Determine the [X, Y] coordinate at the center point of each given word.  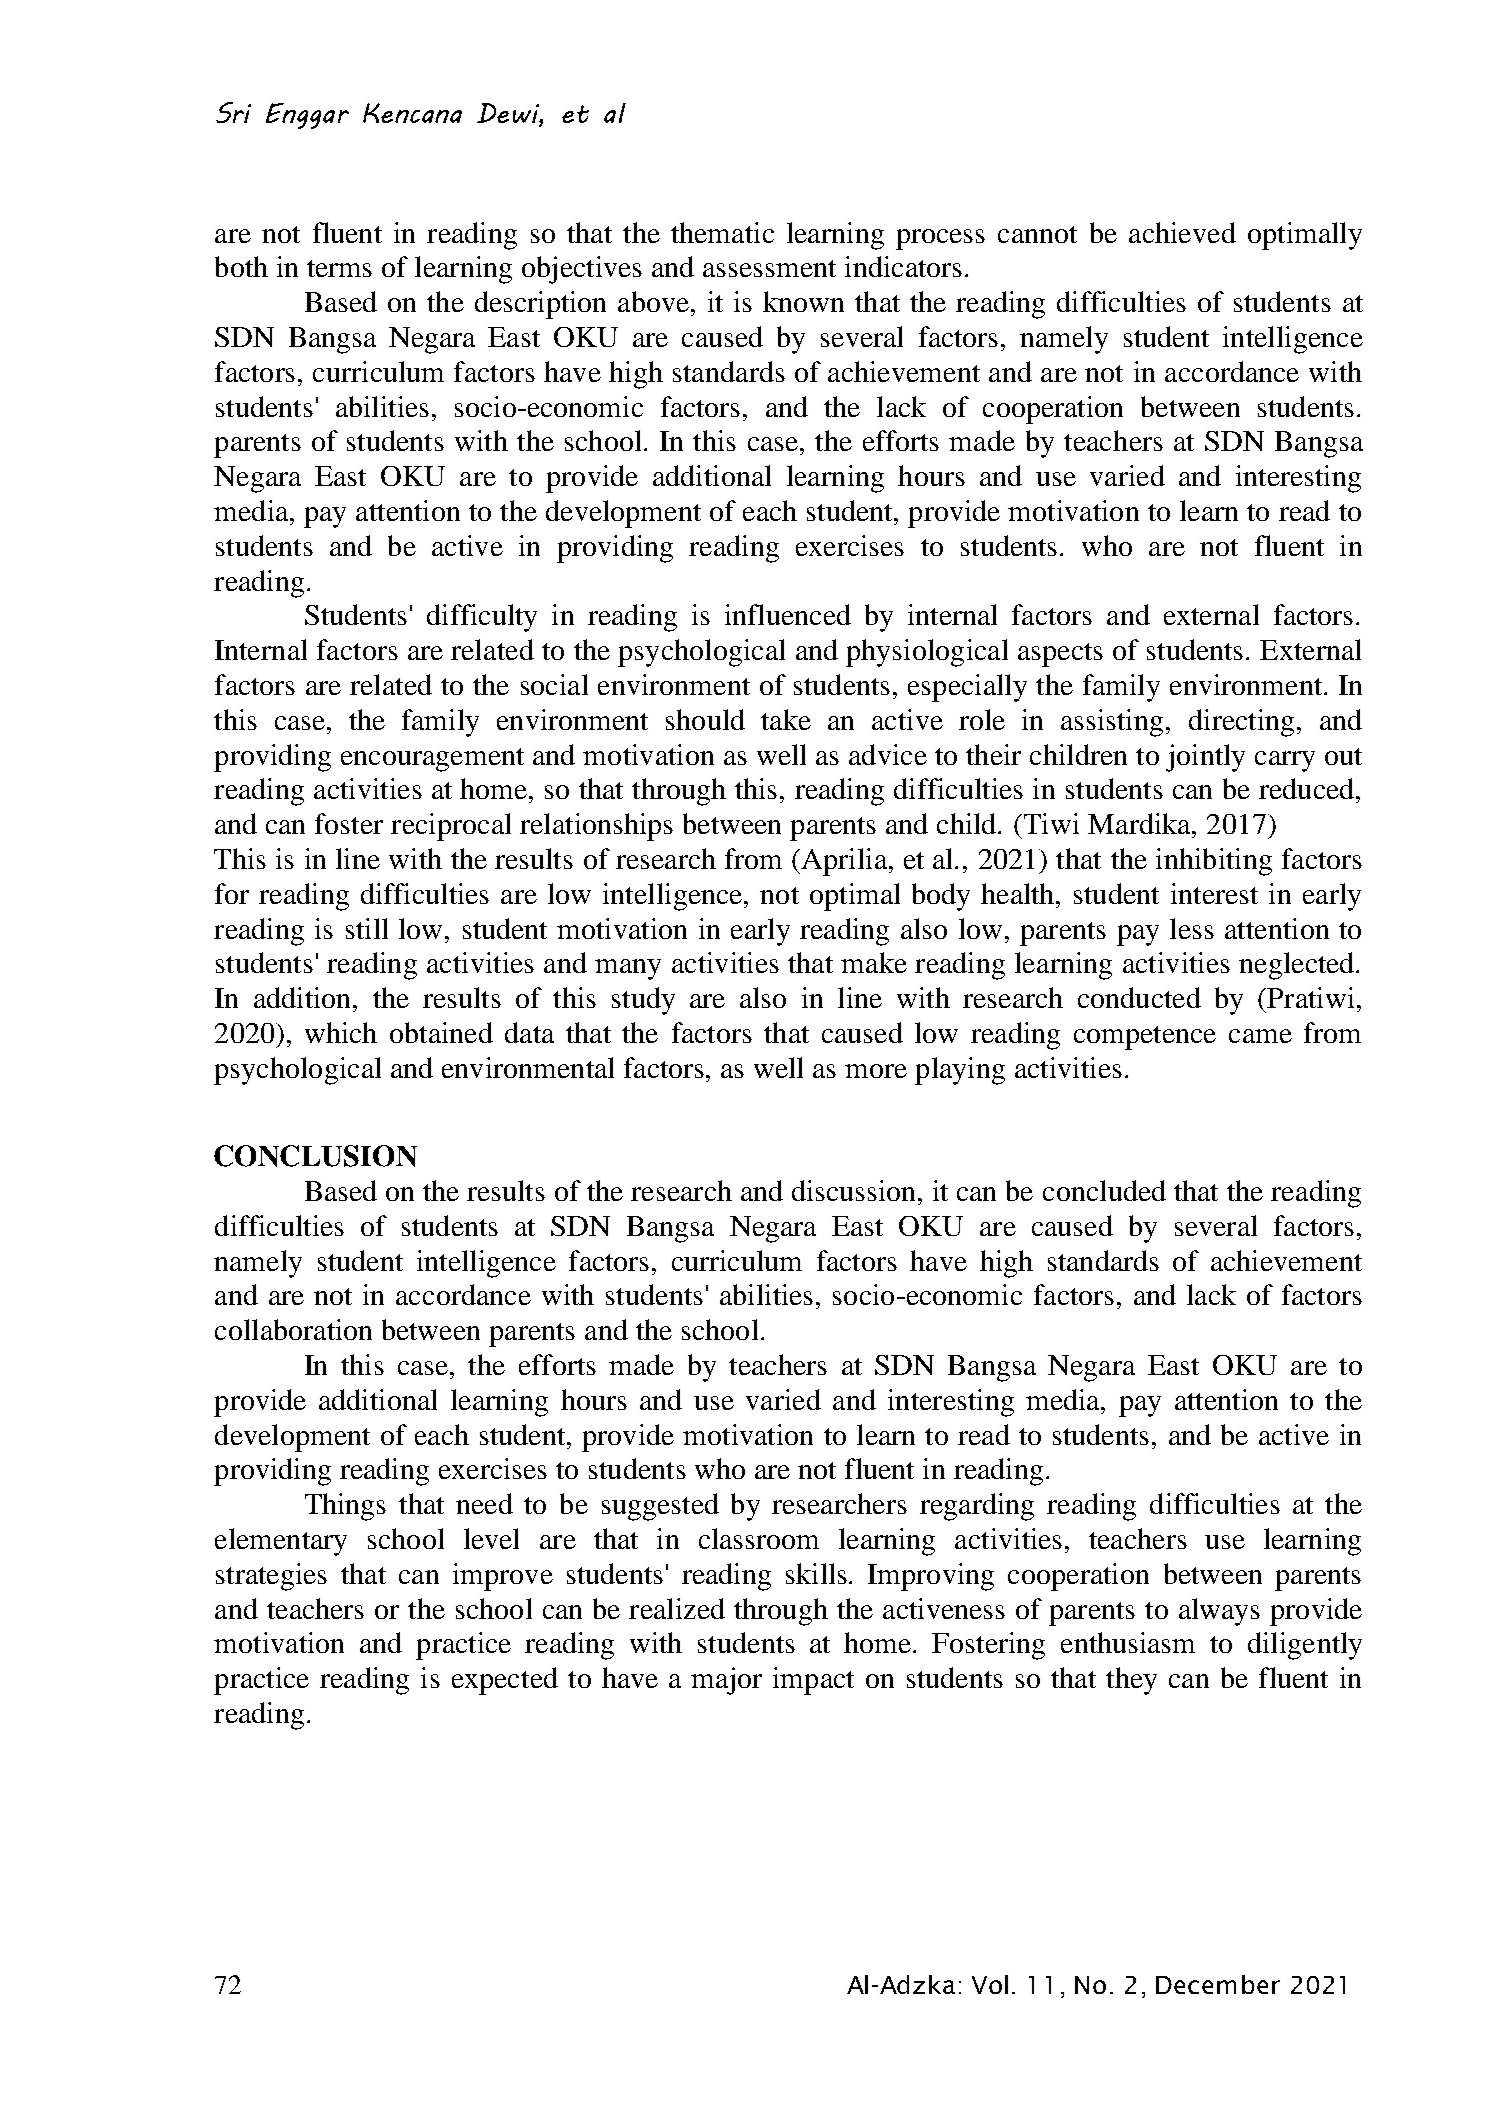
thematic [722, 232]
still [367, 928]
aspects [1060, 655]
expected [505, 1681]
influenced [788, 614]
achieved [1182, 232]
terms [339, 268]
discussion [855, 1190]
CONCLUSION [315, 1156]
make [874, 962]
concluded [1104, 1190]
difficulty [482, 618]
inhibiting [1214, 862]
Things [345, 1507]
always [1219, 1612]
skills [818, 1573]
